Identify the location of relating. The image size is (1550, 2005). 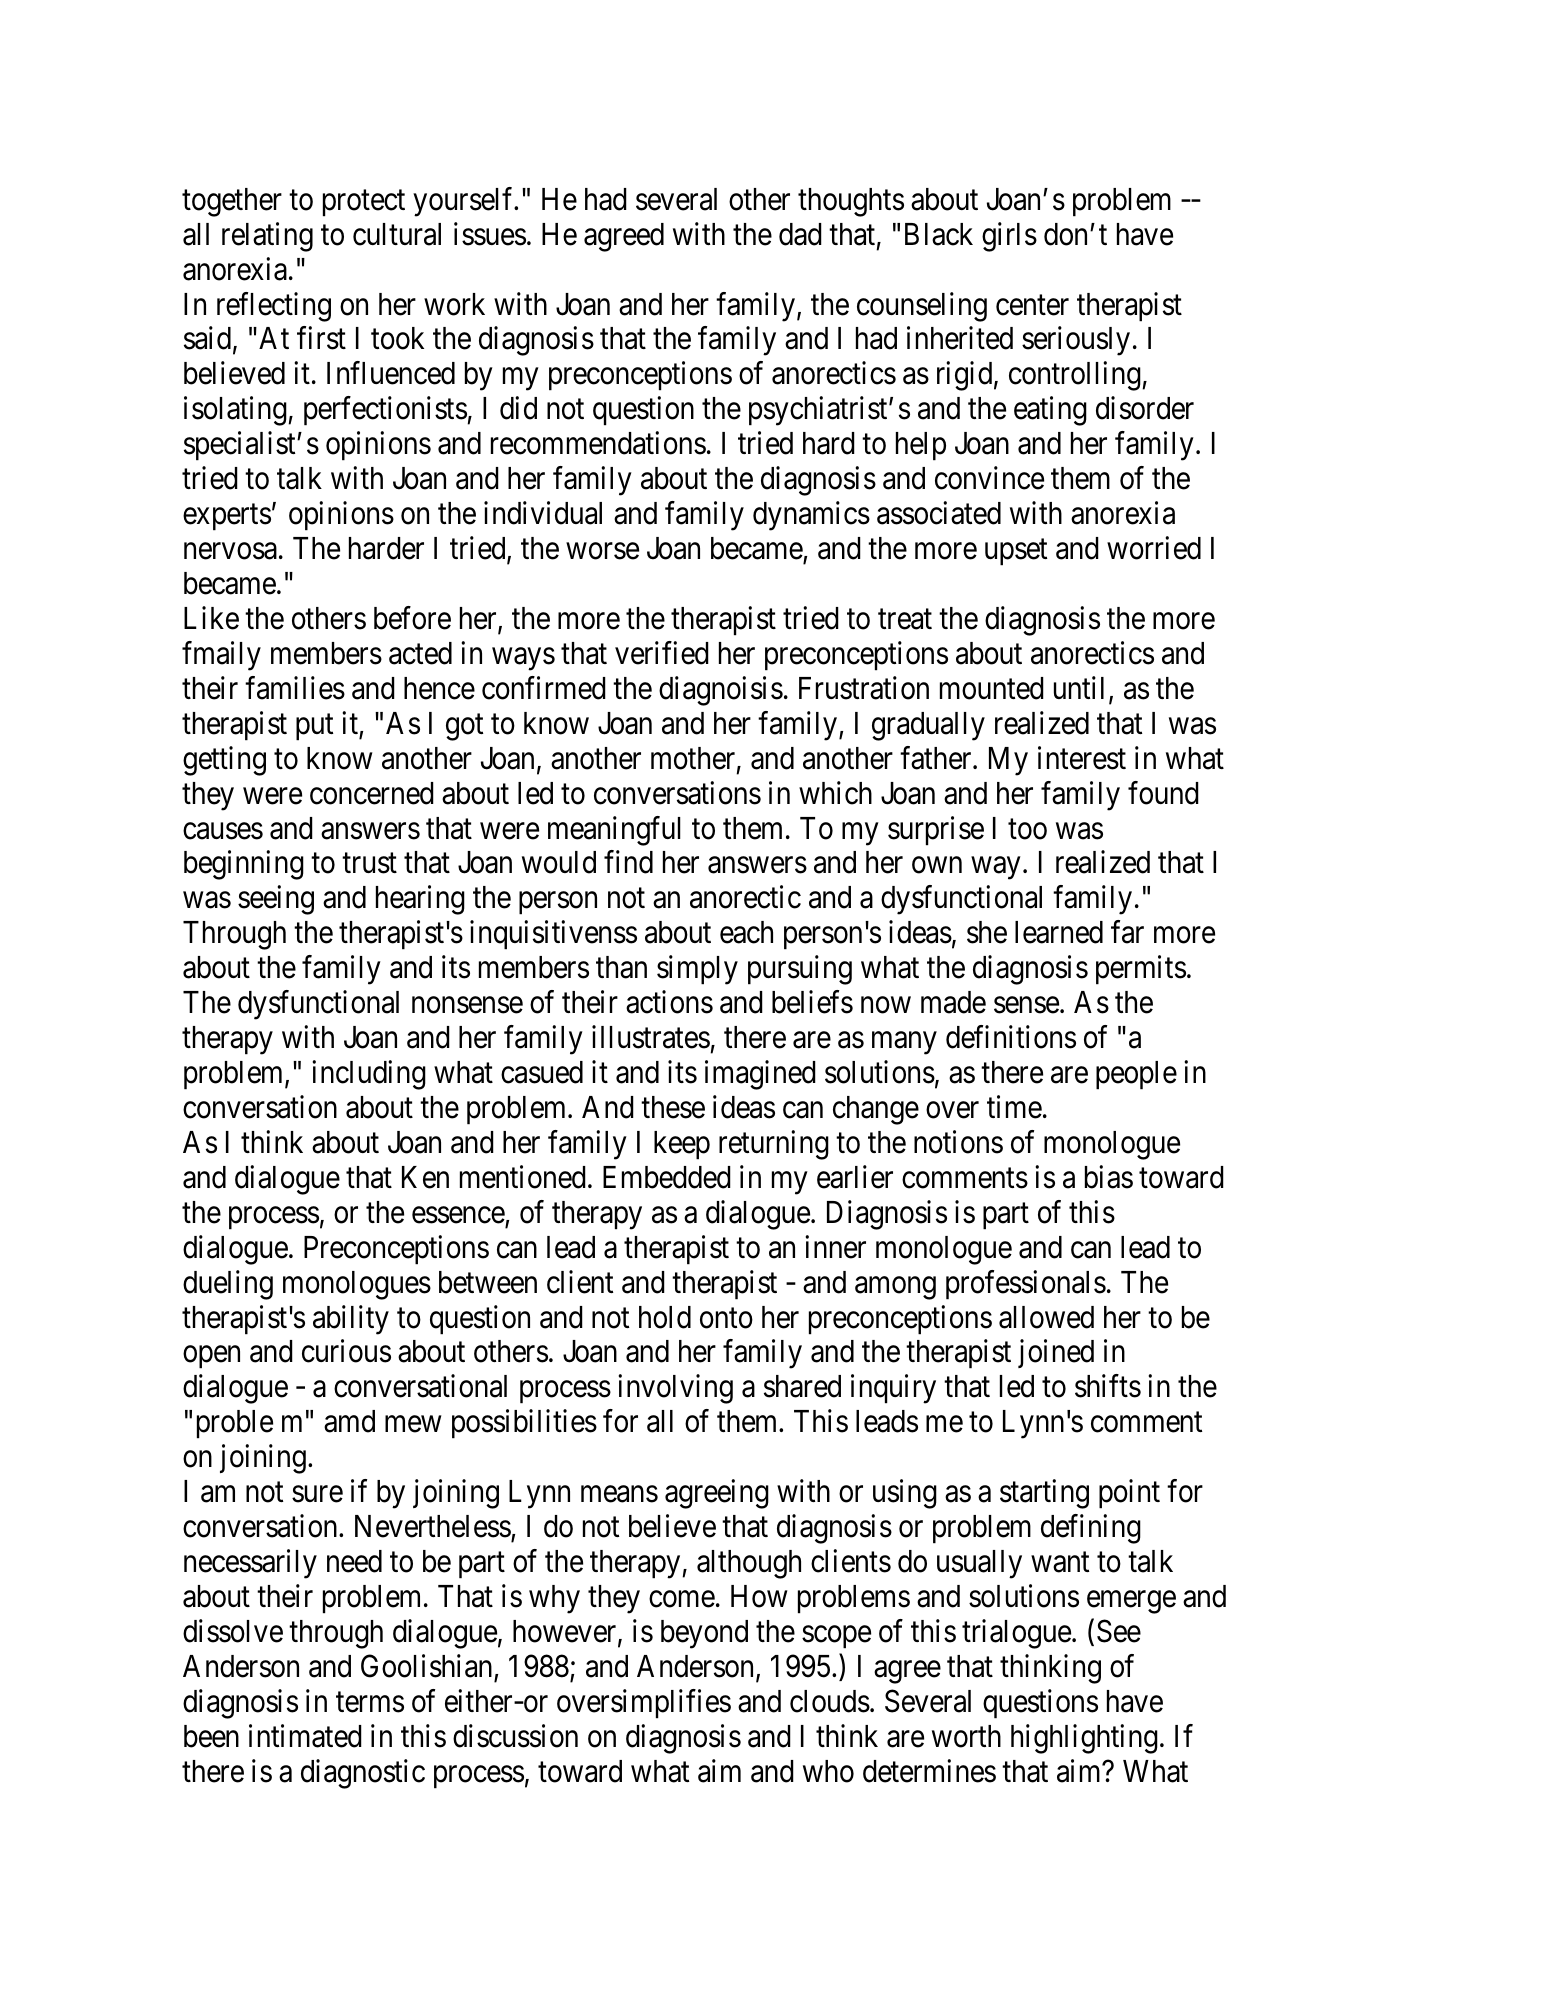
(267, 237).
